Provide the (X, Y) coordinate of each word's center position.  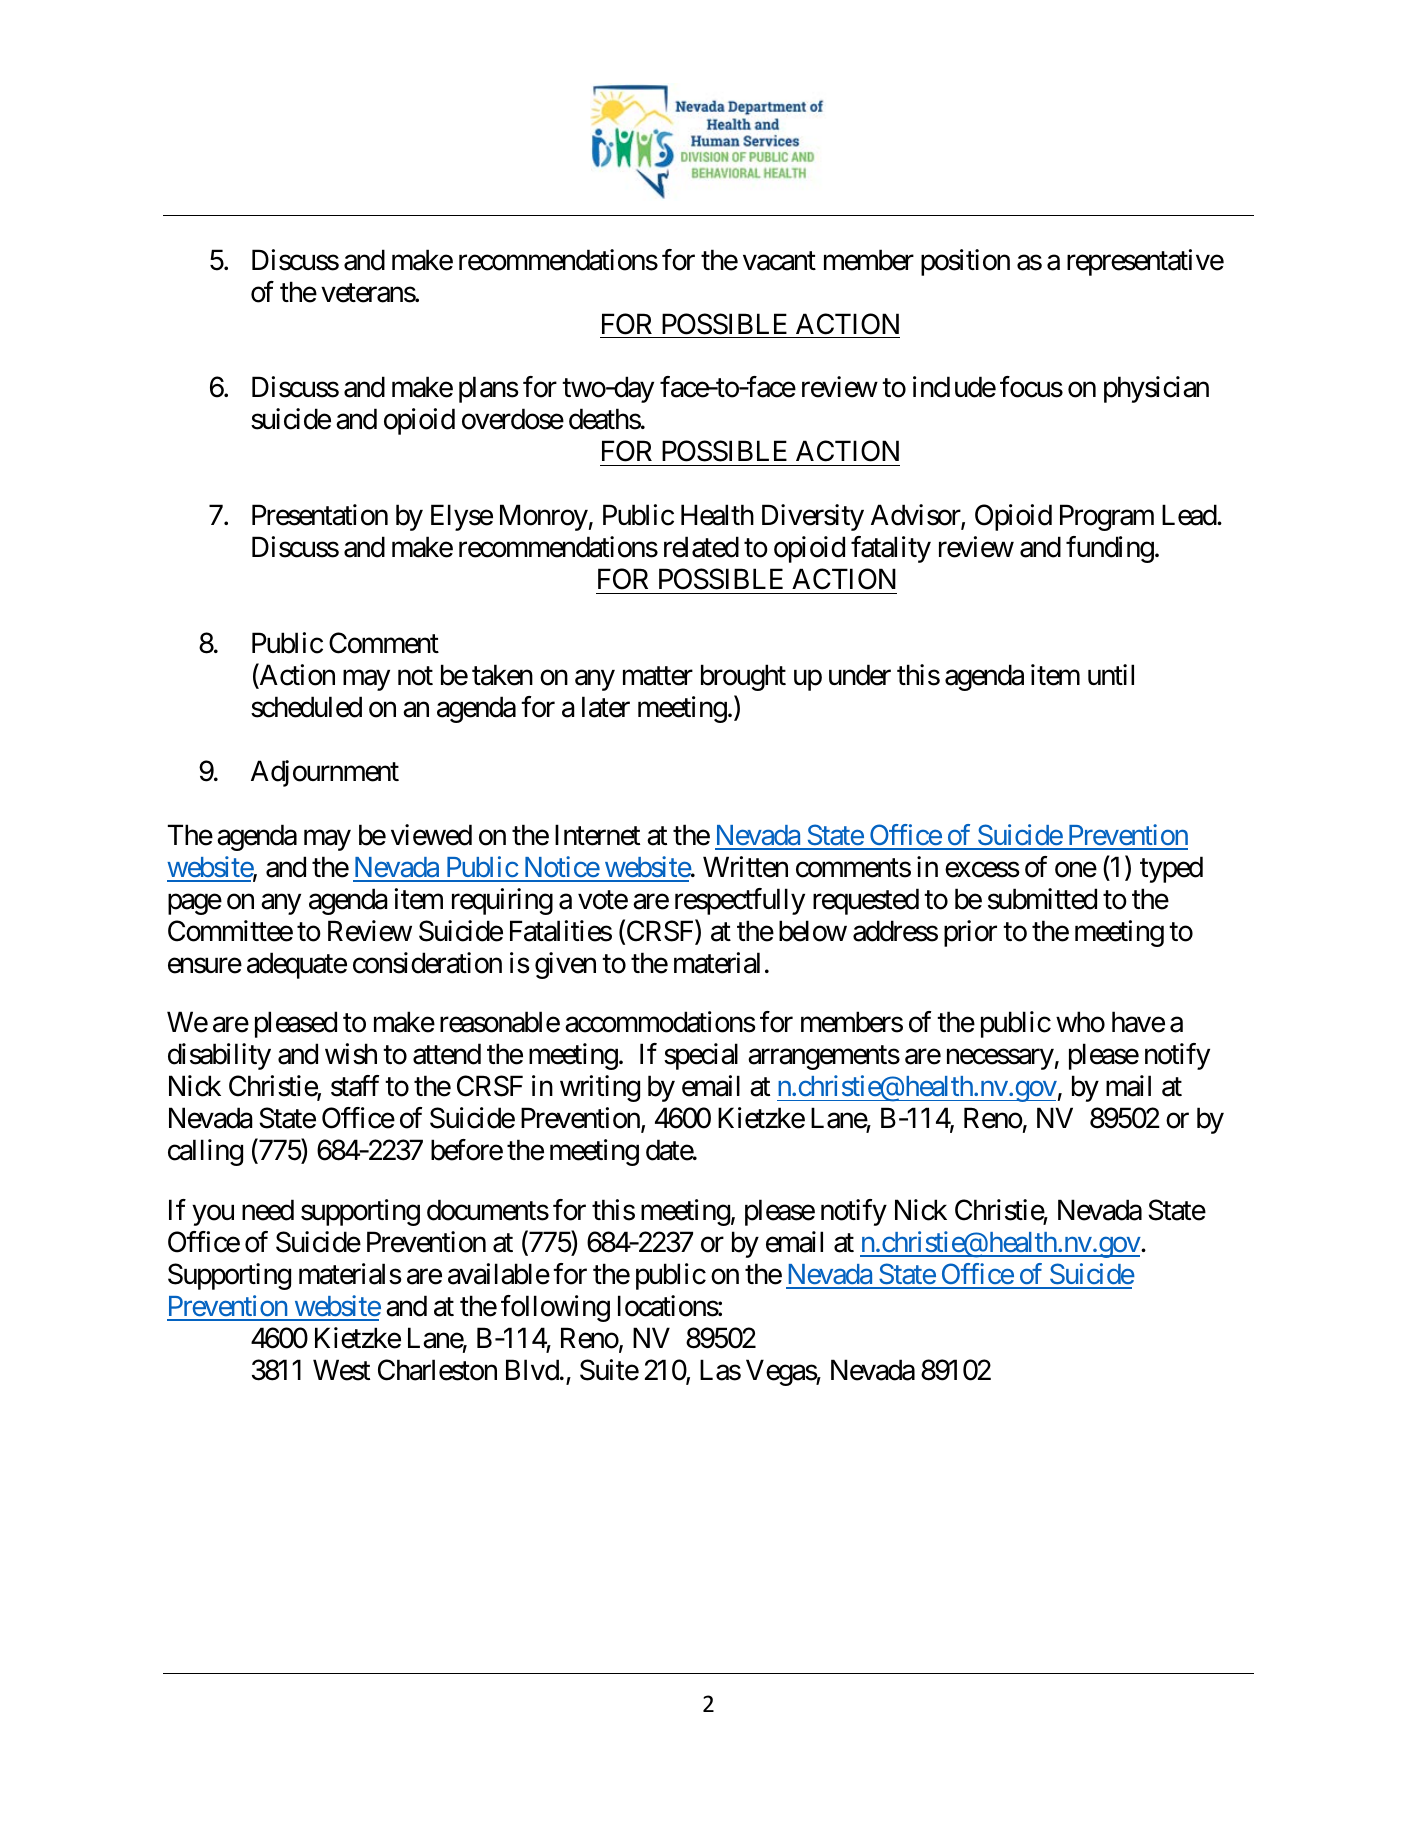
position (965, 262)
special (701, 1056)
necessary (1000, 1060)
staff (355, 1086)
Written (745, 867)
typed (1171, 869)
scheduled (306, 707)
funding (1110, 549)
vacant (779, 261)
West (341, 1370)
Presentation (320, 515)
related (701, 547)
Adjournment (325, 773)
